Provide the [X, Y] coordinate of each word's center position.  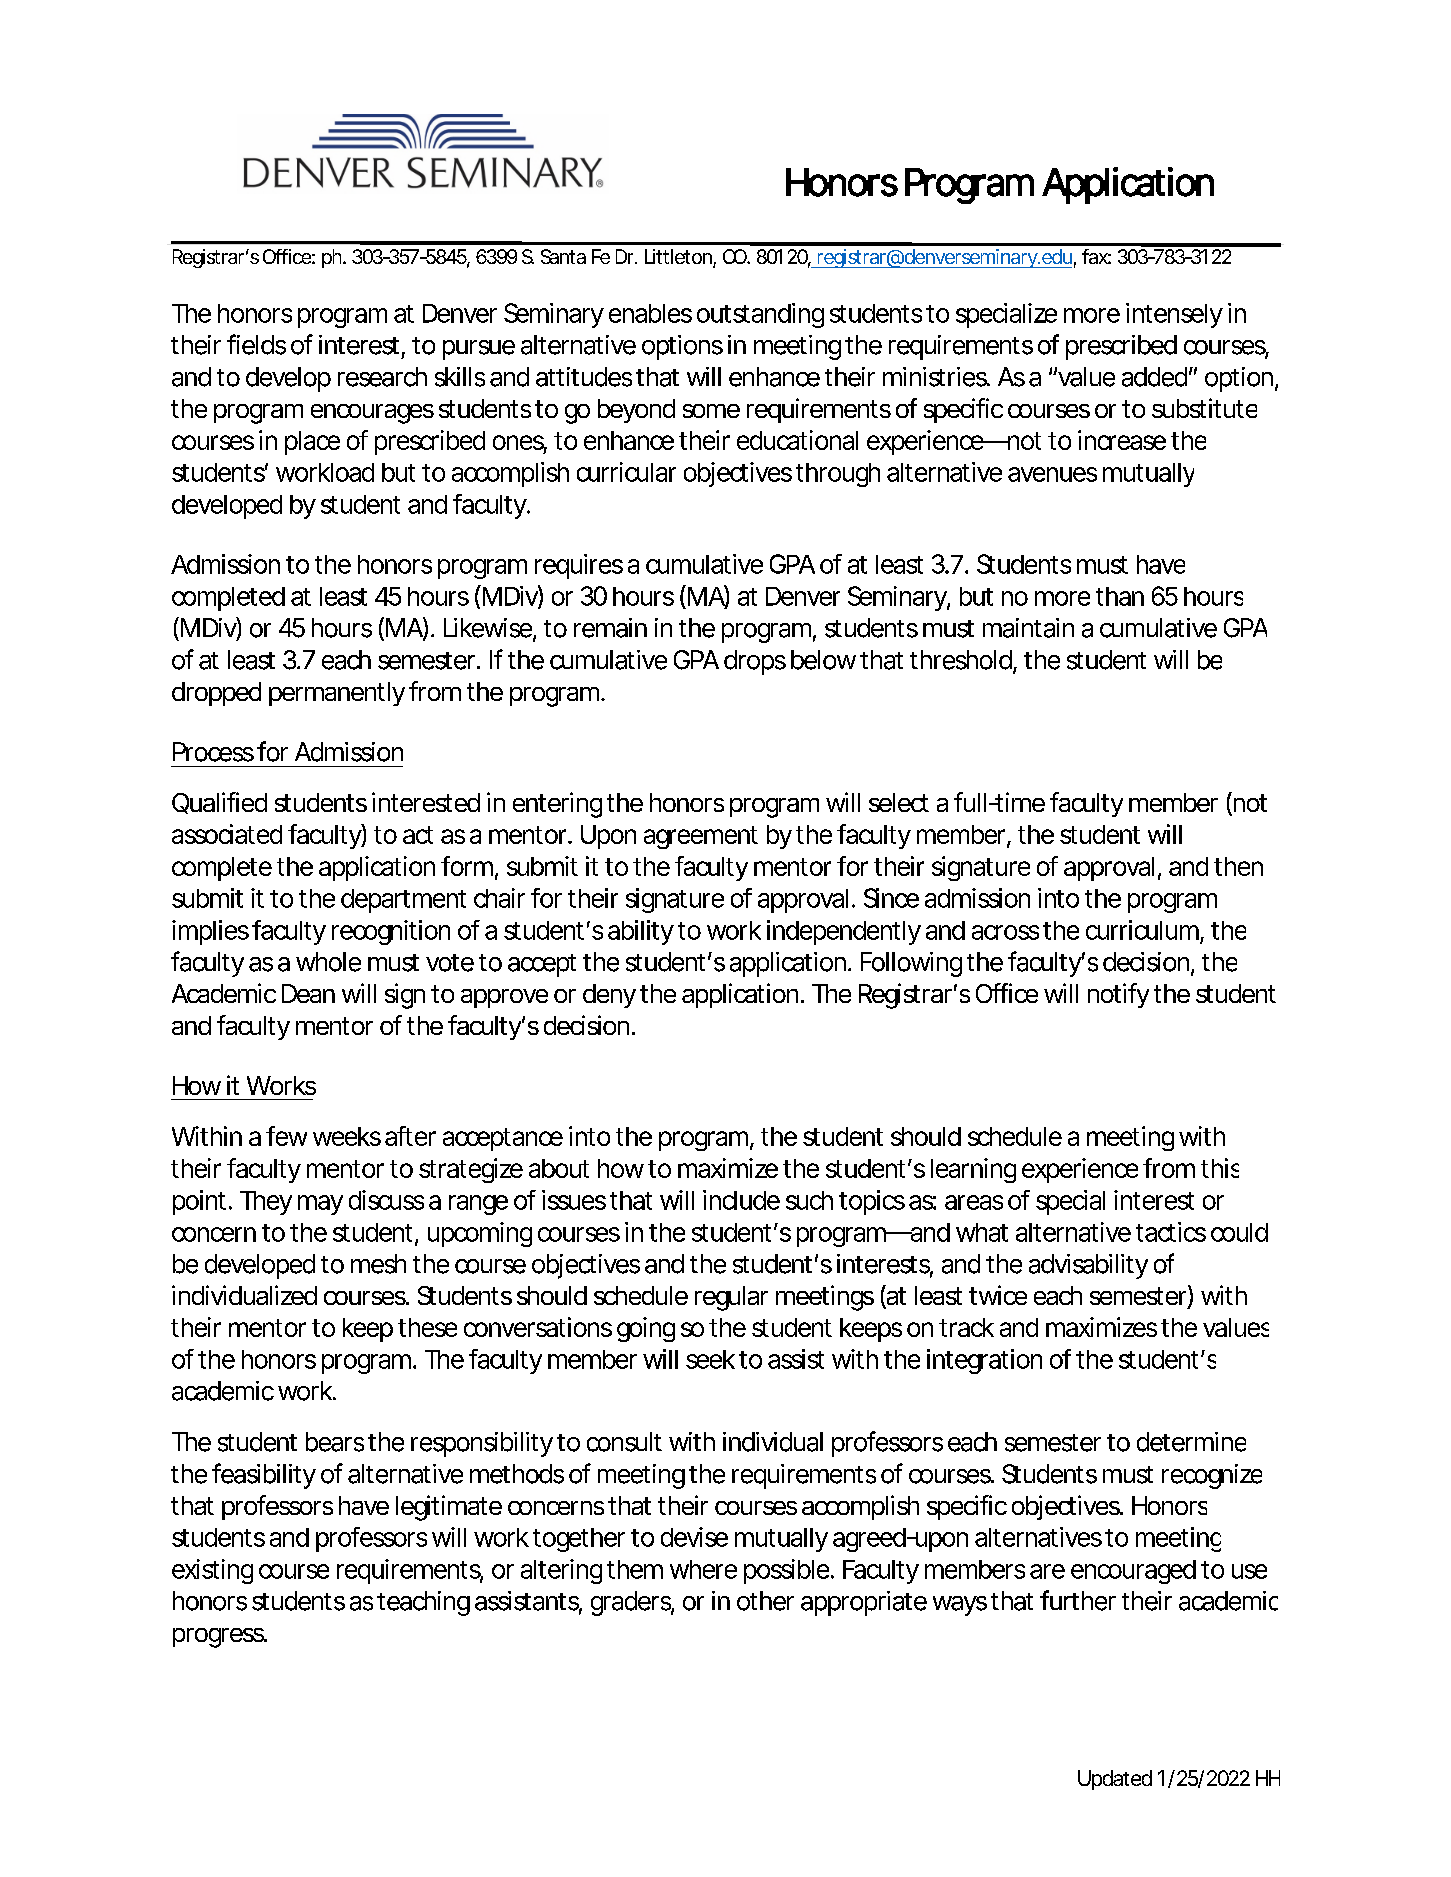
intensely [1174, 315]
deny [609, 996]
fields [256, 344]
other [765, 1601]
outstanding [760, 315]
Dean [308, 993]
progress [219, 1638]
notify [1118, 995]
